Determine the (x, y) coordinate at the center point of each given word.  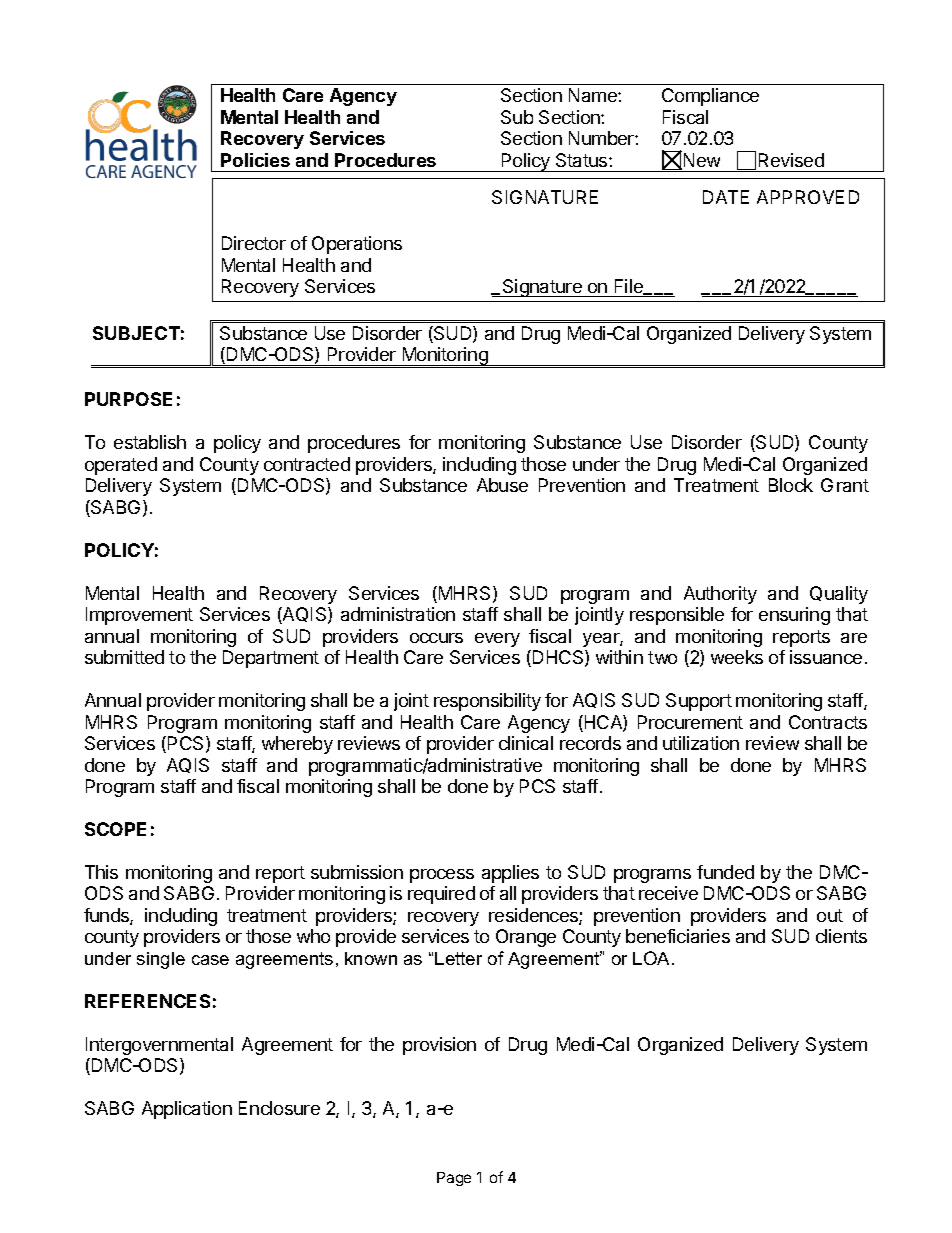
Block (791, 485)
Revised (791, 160)
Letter (458, 958)
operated (121, 466)
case (210, 960)
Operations (357, 245)
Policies (255, 160)
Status (583, 160)
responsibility (487, 702)
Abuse (502, 485)
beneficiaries (678, 936)
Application (187, 1110)
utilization (701, 743)
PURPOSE (128, 399)
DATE (726, 197)
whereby (297, 745)
